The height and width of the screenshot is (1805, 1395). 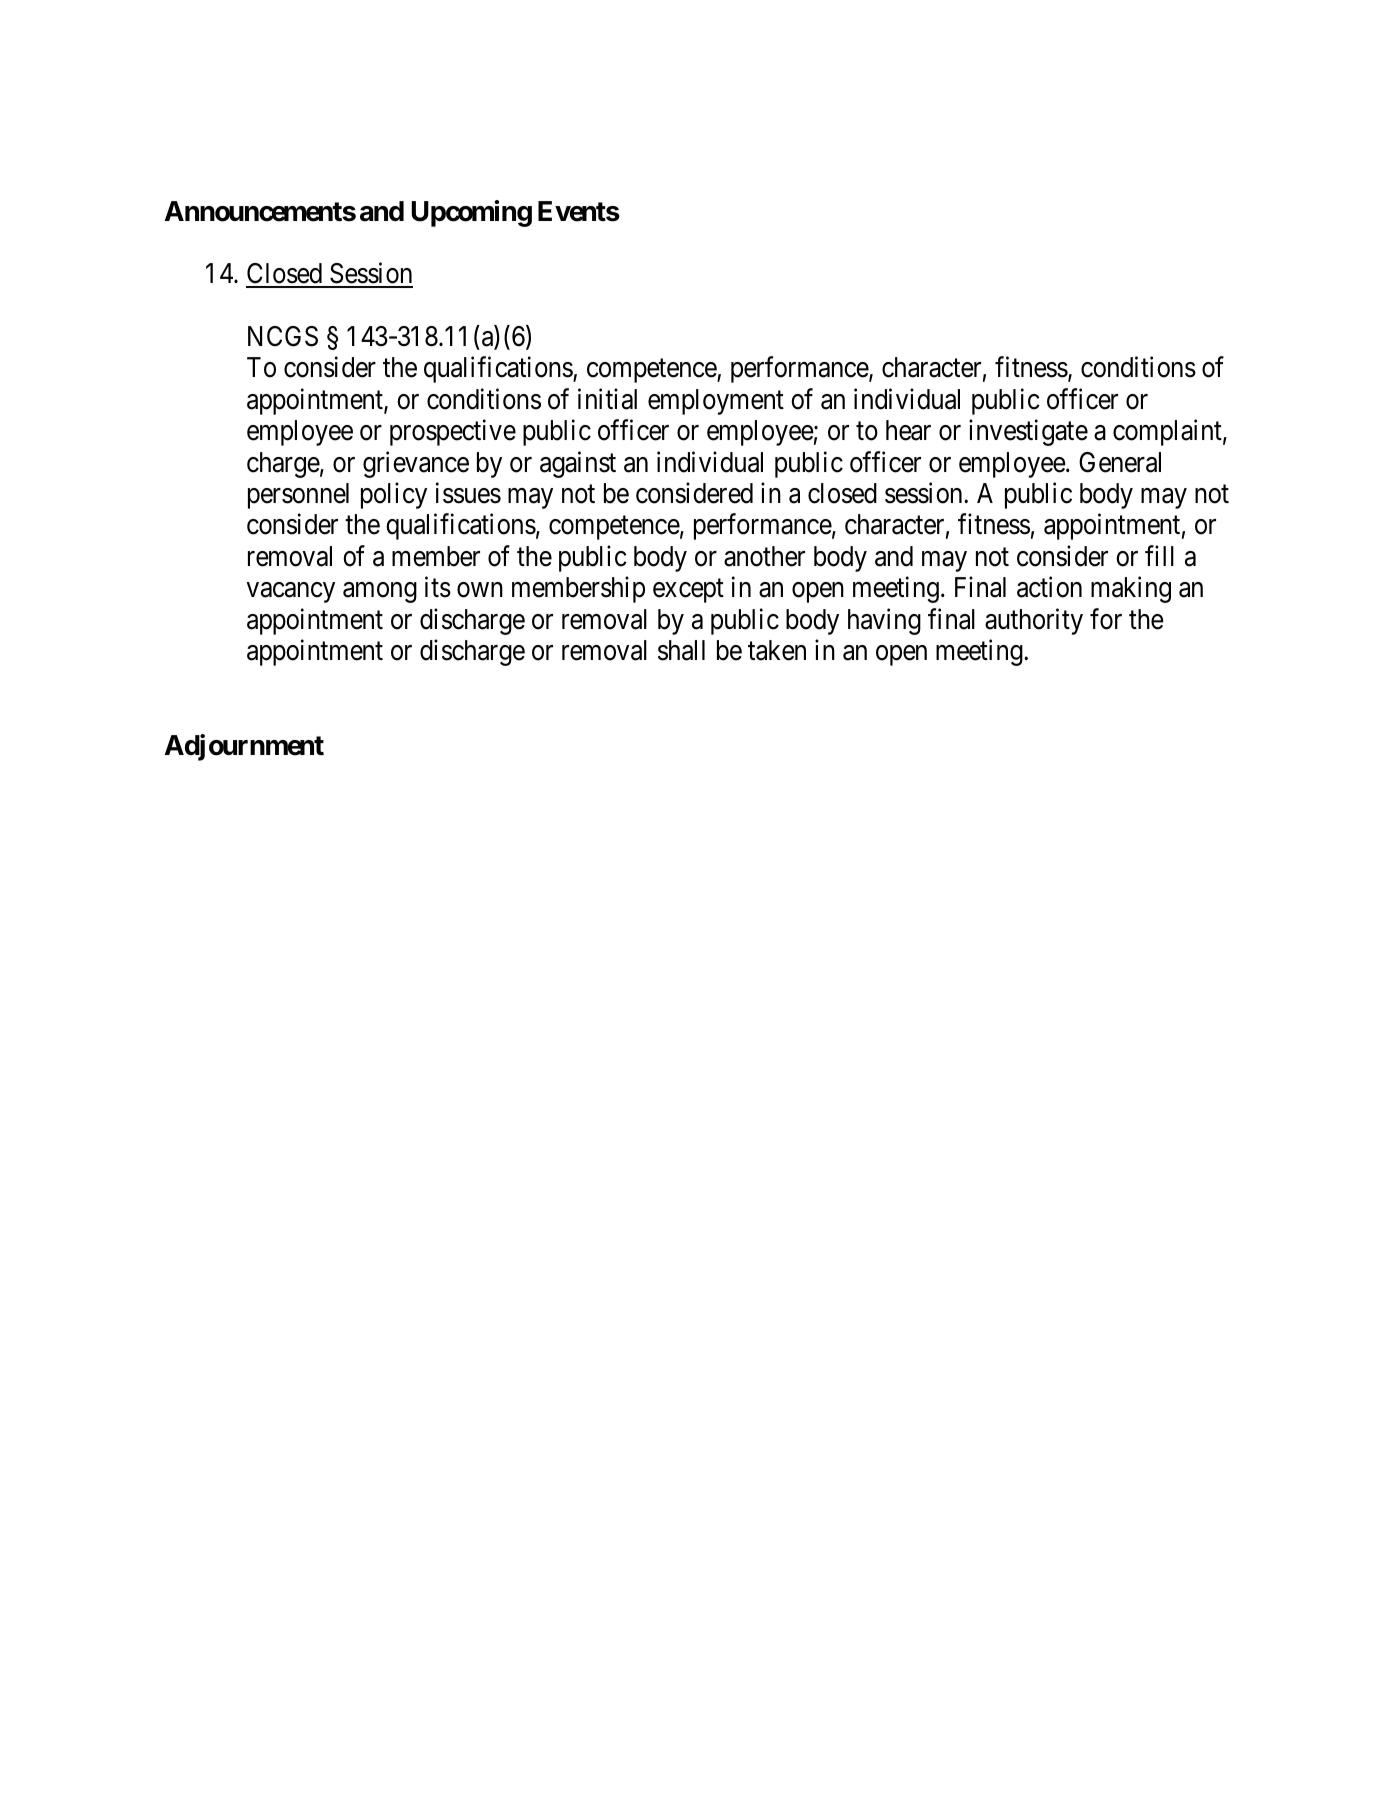 What do you see at coordinates (1028, 432) in the screenshot?
I see `investigate` at bounding box center [1028, 432].
